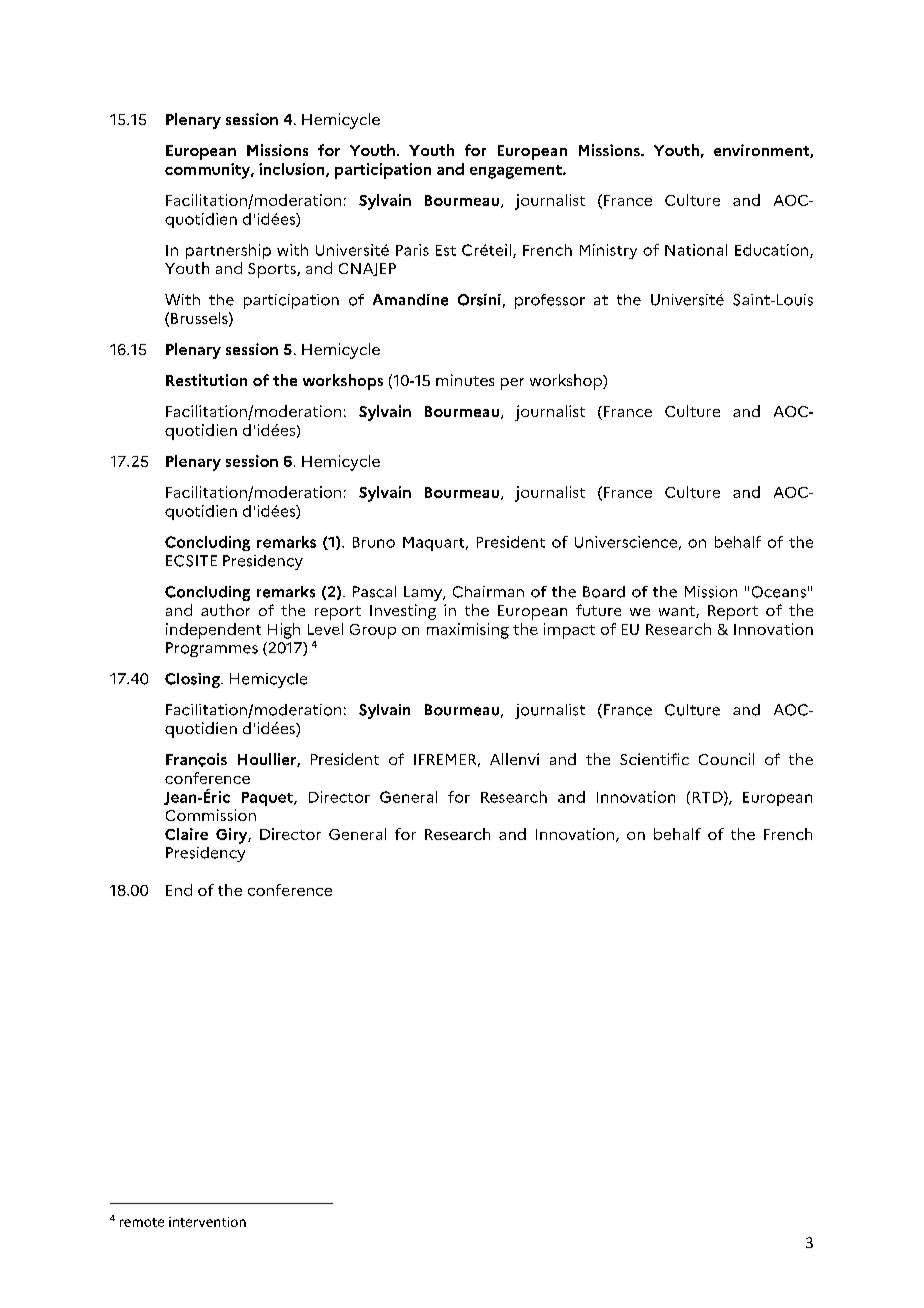 Image resolution: width=924 pixels, height=1308 pixels. I want to click on intervention, so click(207, 1222).
